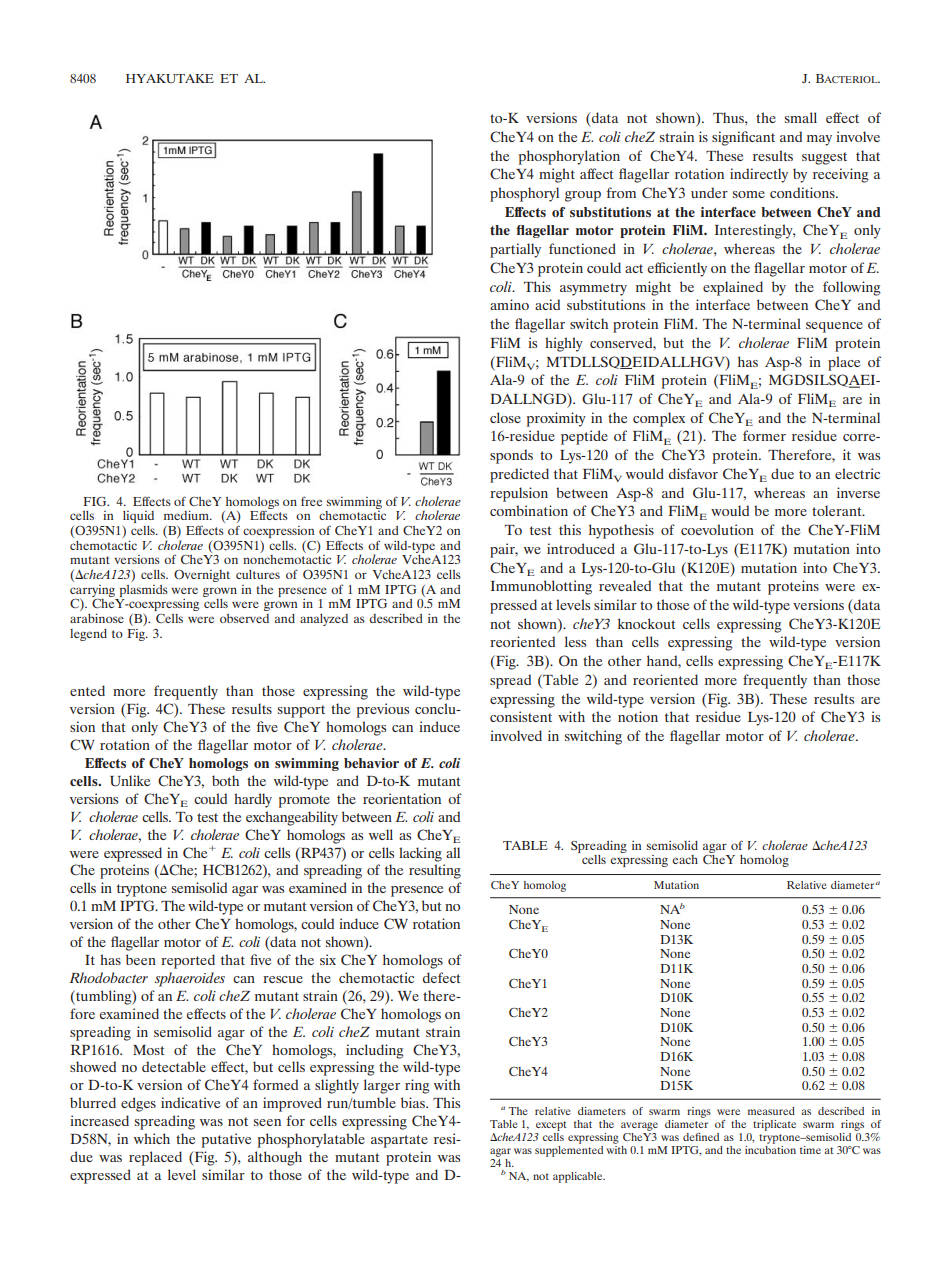  What do you see at coordinates (244, 618) in the screenshot?
I see `observed` at bounding box center [244, 618].
